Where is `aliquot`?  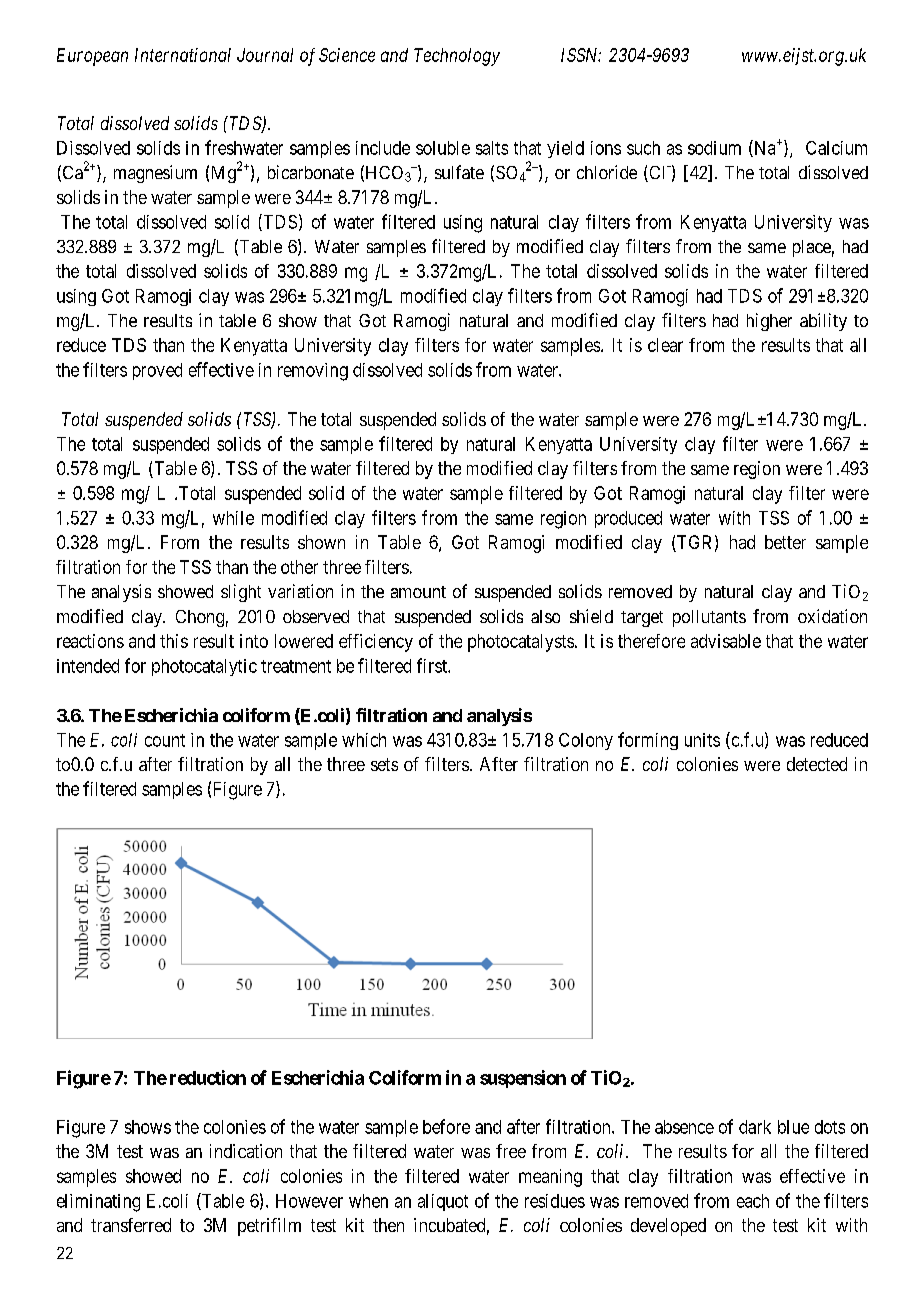 aliquot is located at coordinates (443, 1202).
